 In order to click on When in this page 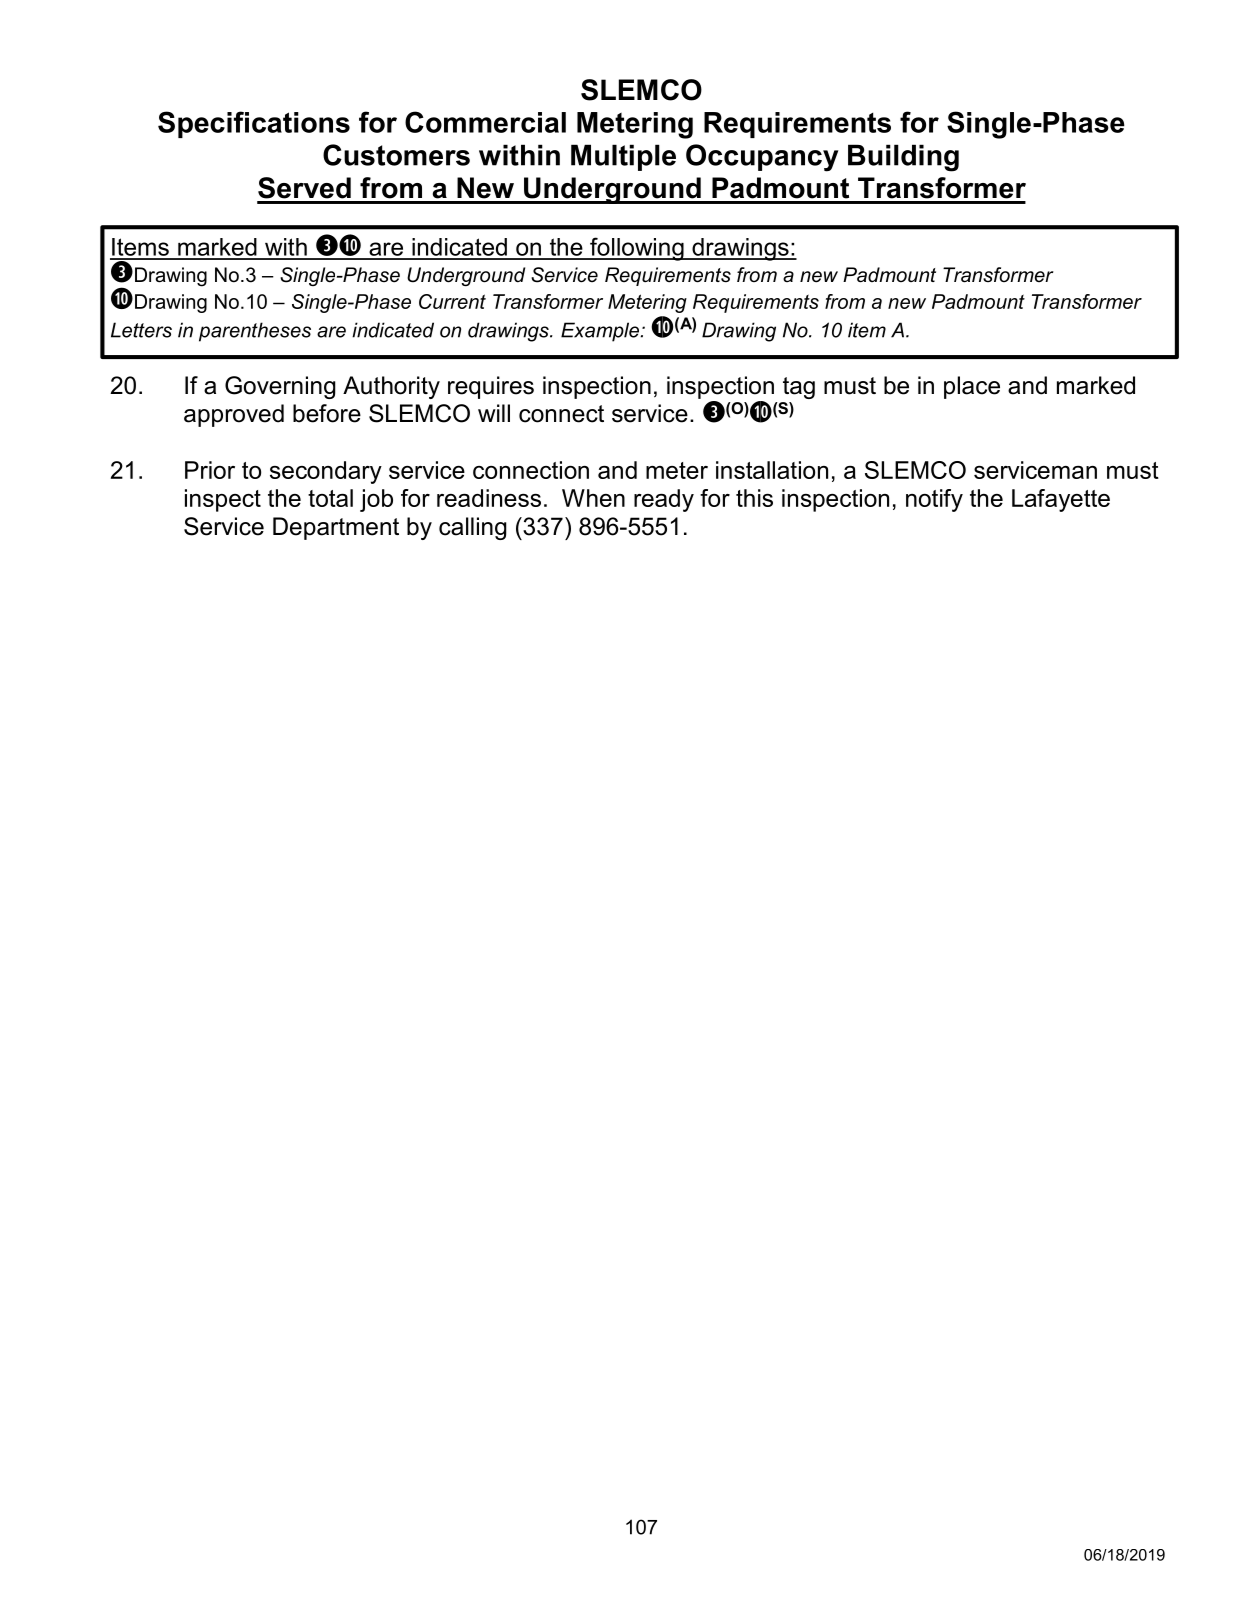, I will do `click(593, 498)`.
